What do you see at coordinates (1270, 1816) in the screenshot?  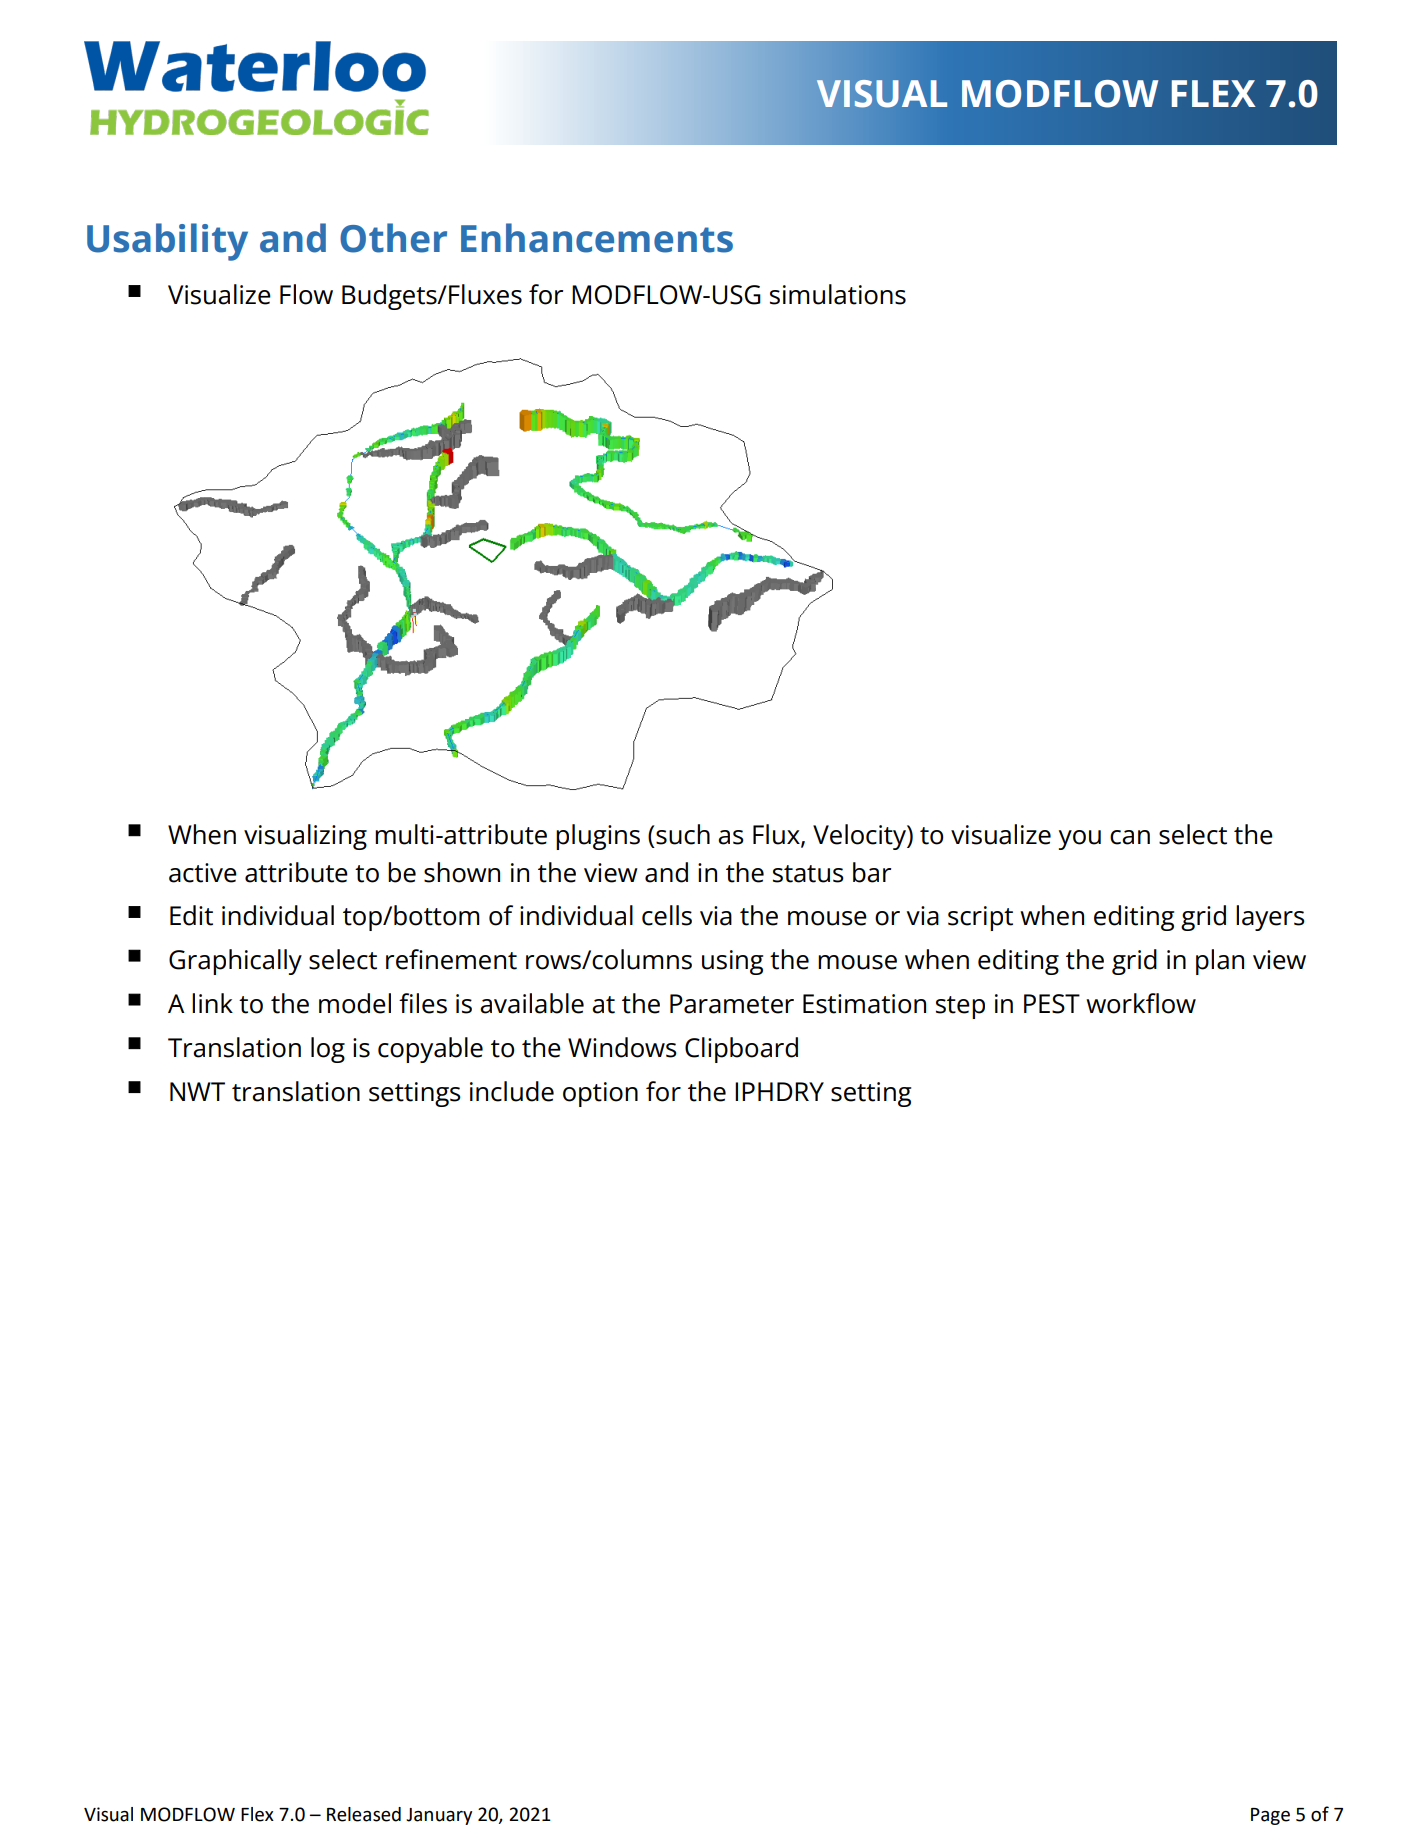 I see `Page` at bounding box center [1270, 1816].
